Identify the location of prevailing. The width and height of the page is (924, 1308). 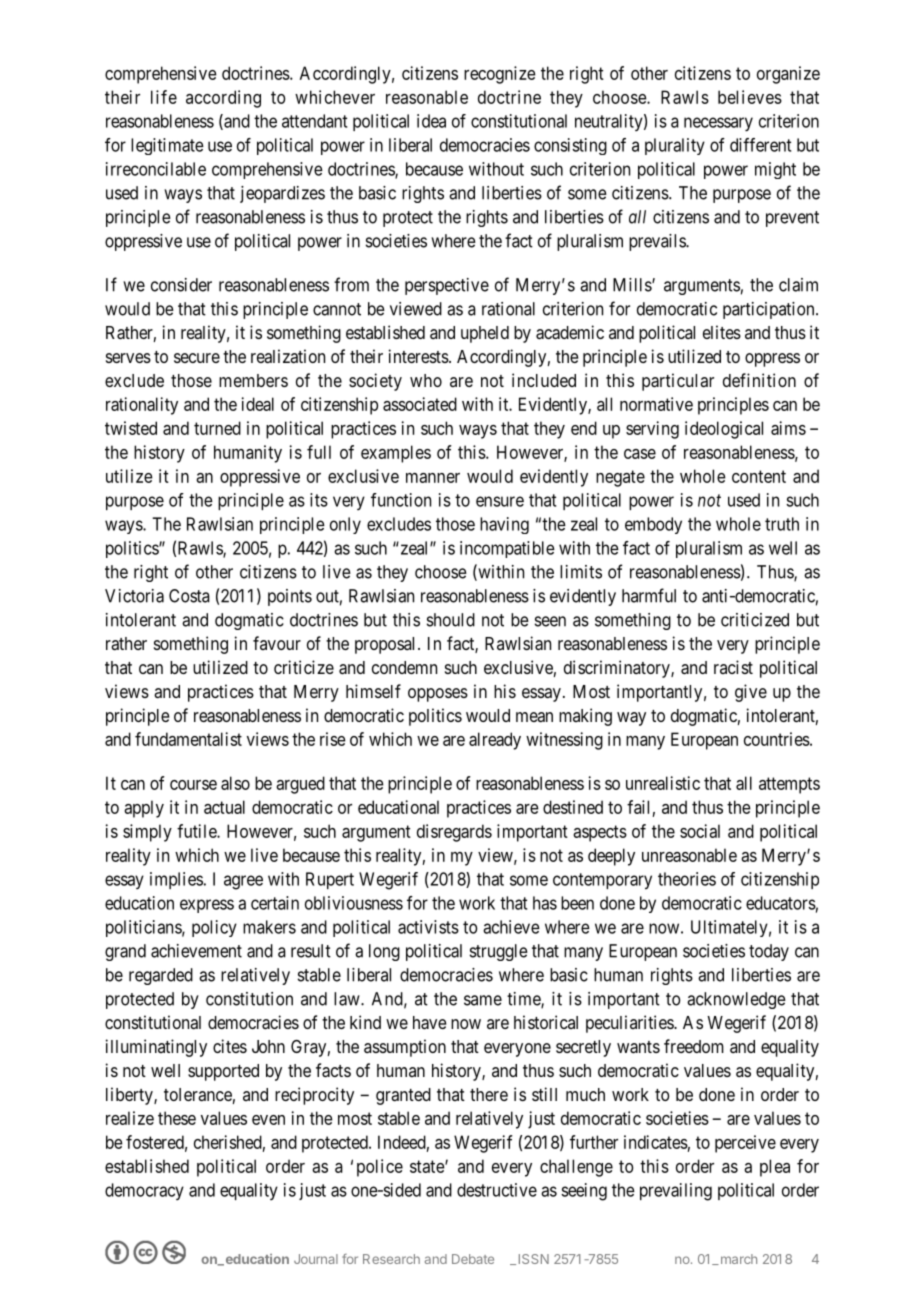
(676, 1192).
